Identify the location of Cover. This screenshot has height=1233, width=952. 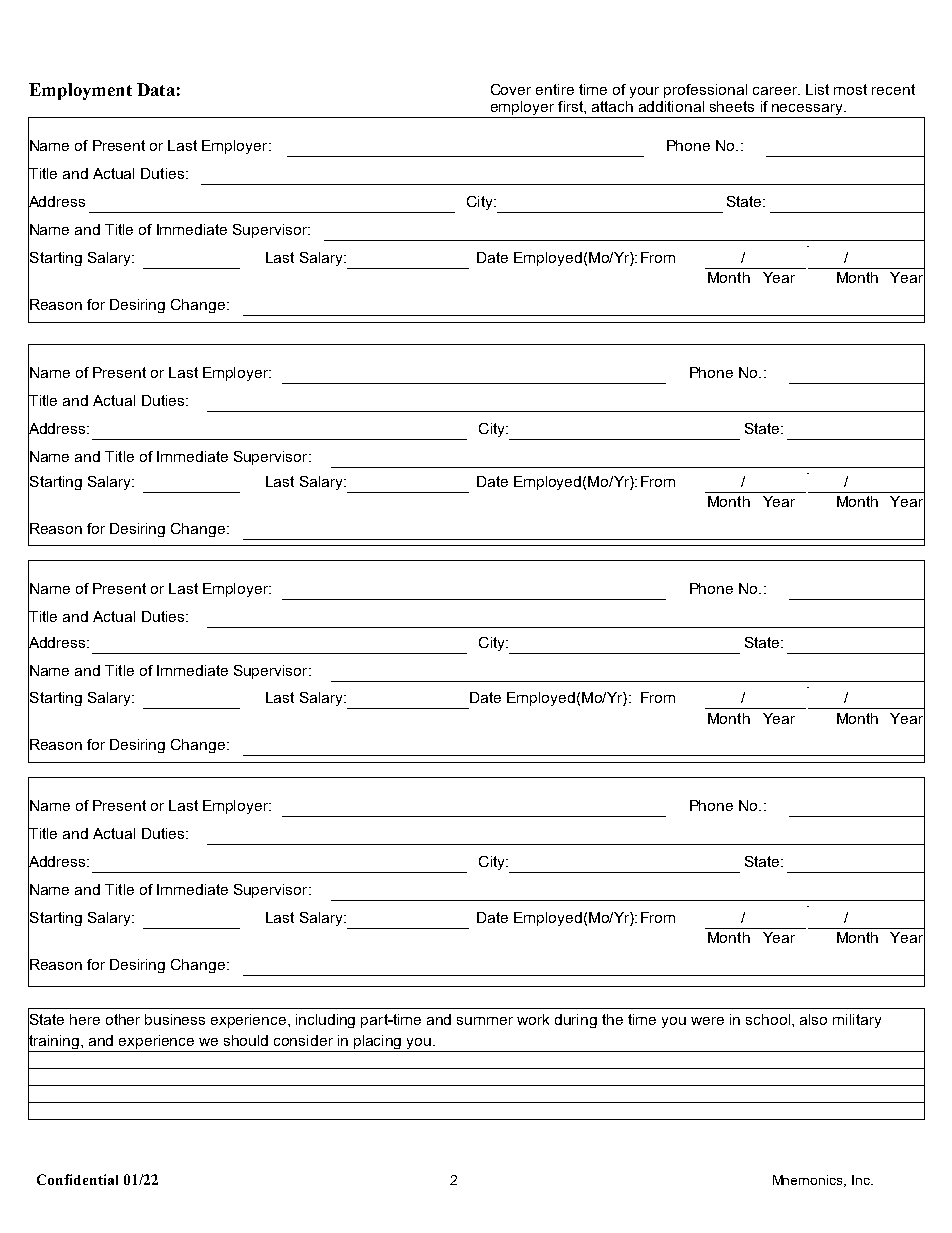
(511, 89).
